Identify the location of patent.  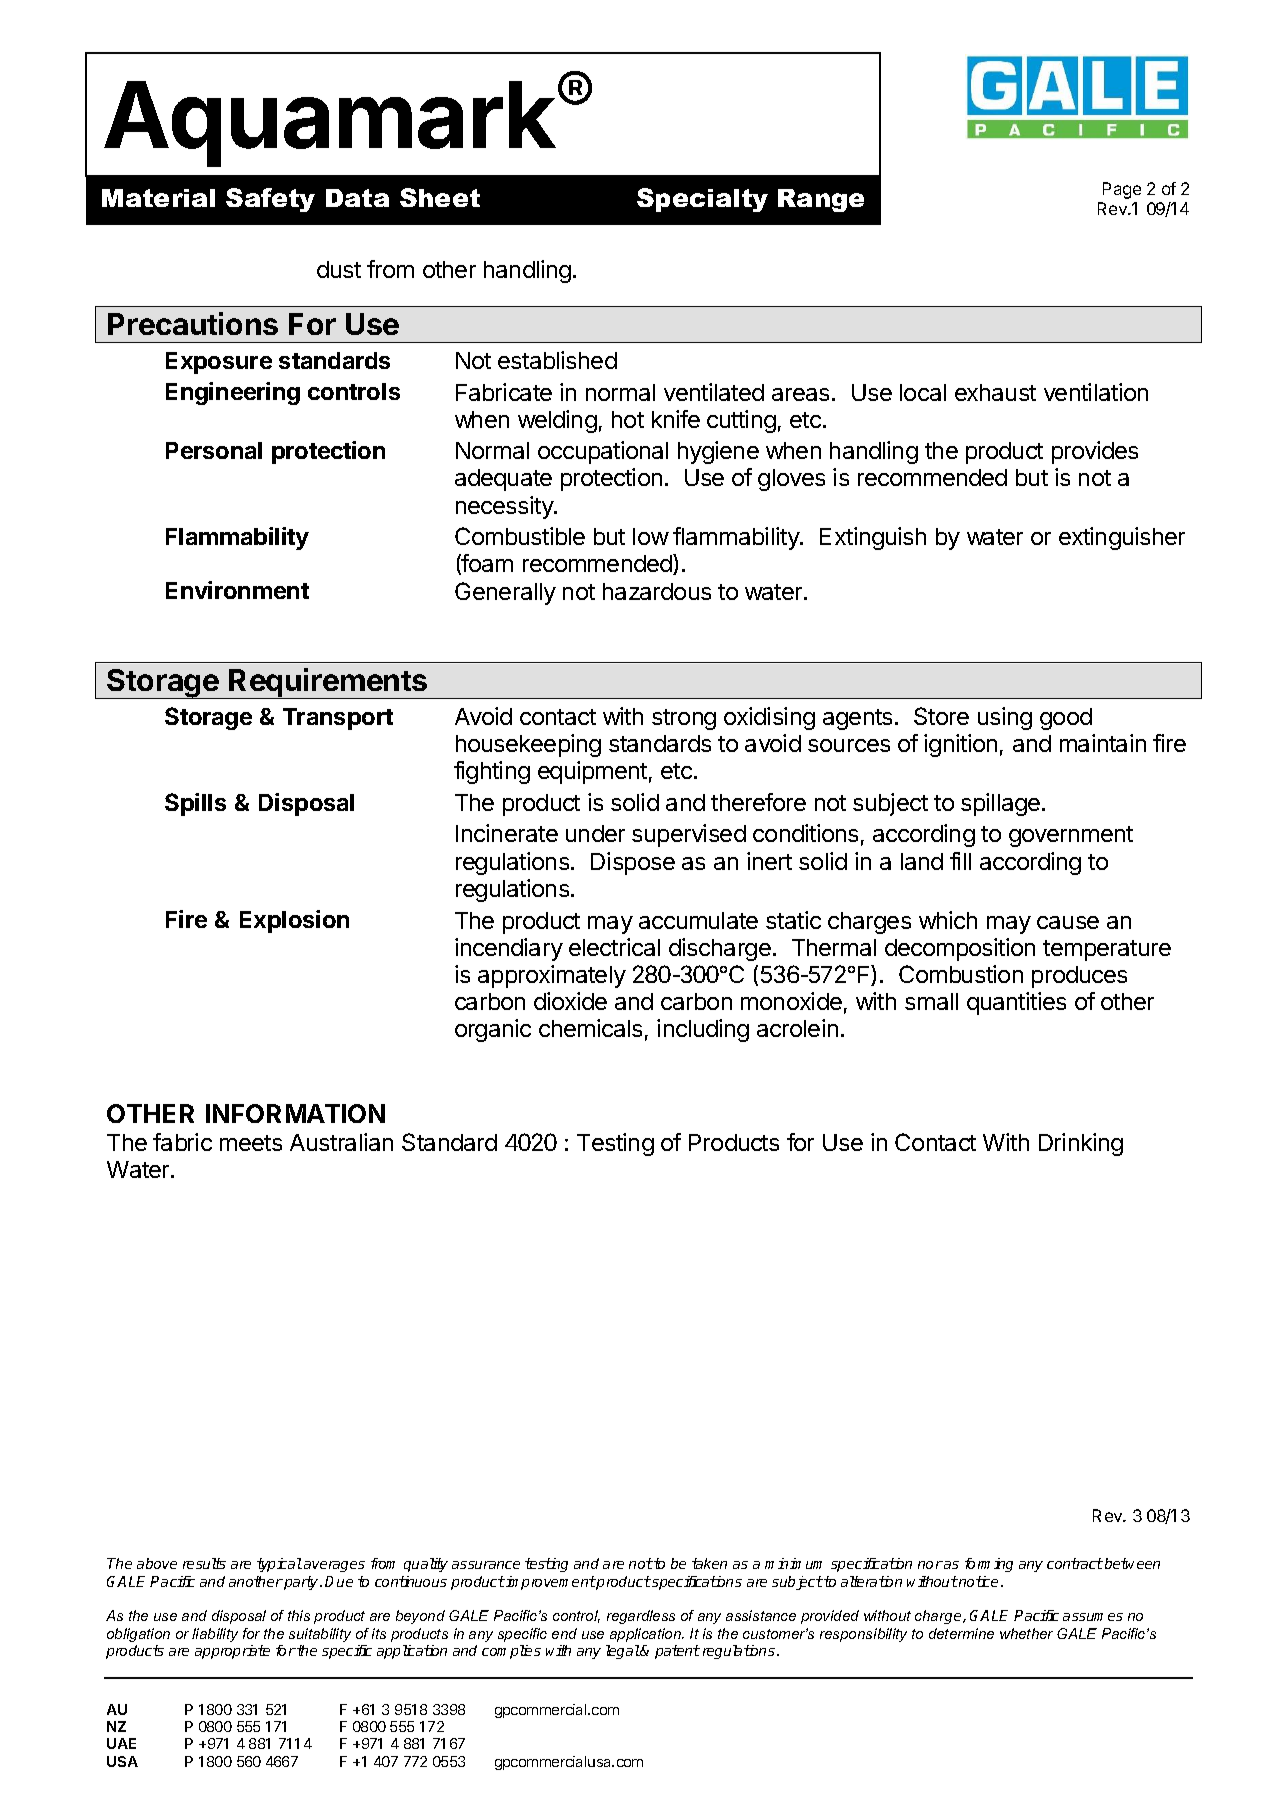
(677, 1652).
